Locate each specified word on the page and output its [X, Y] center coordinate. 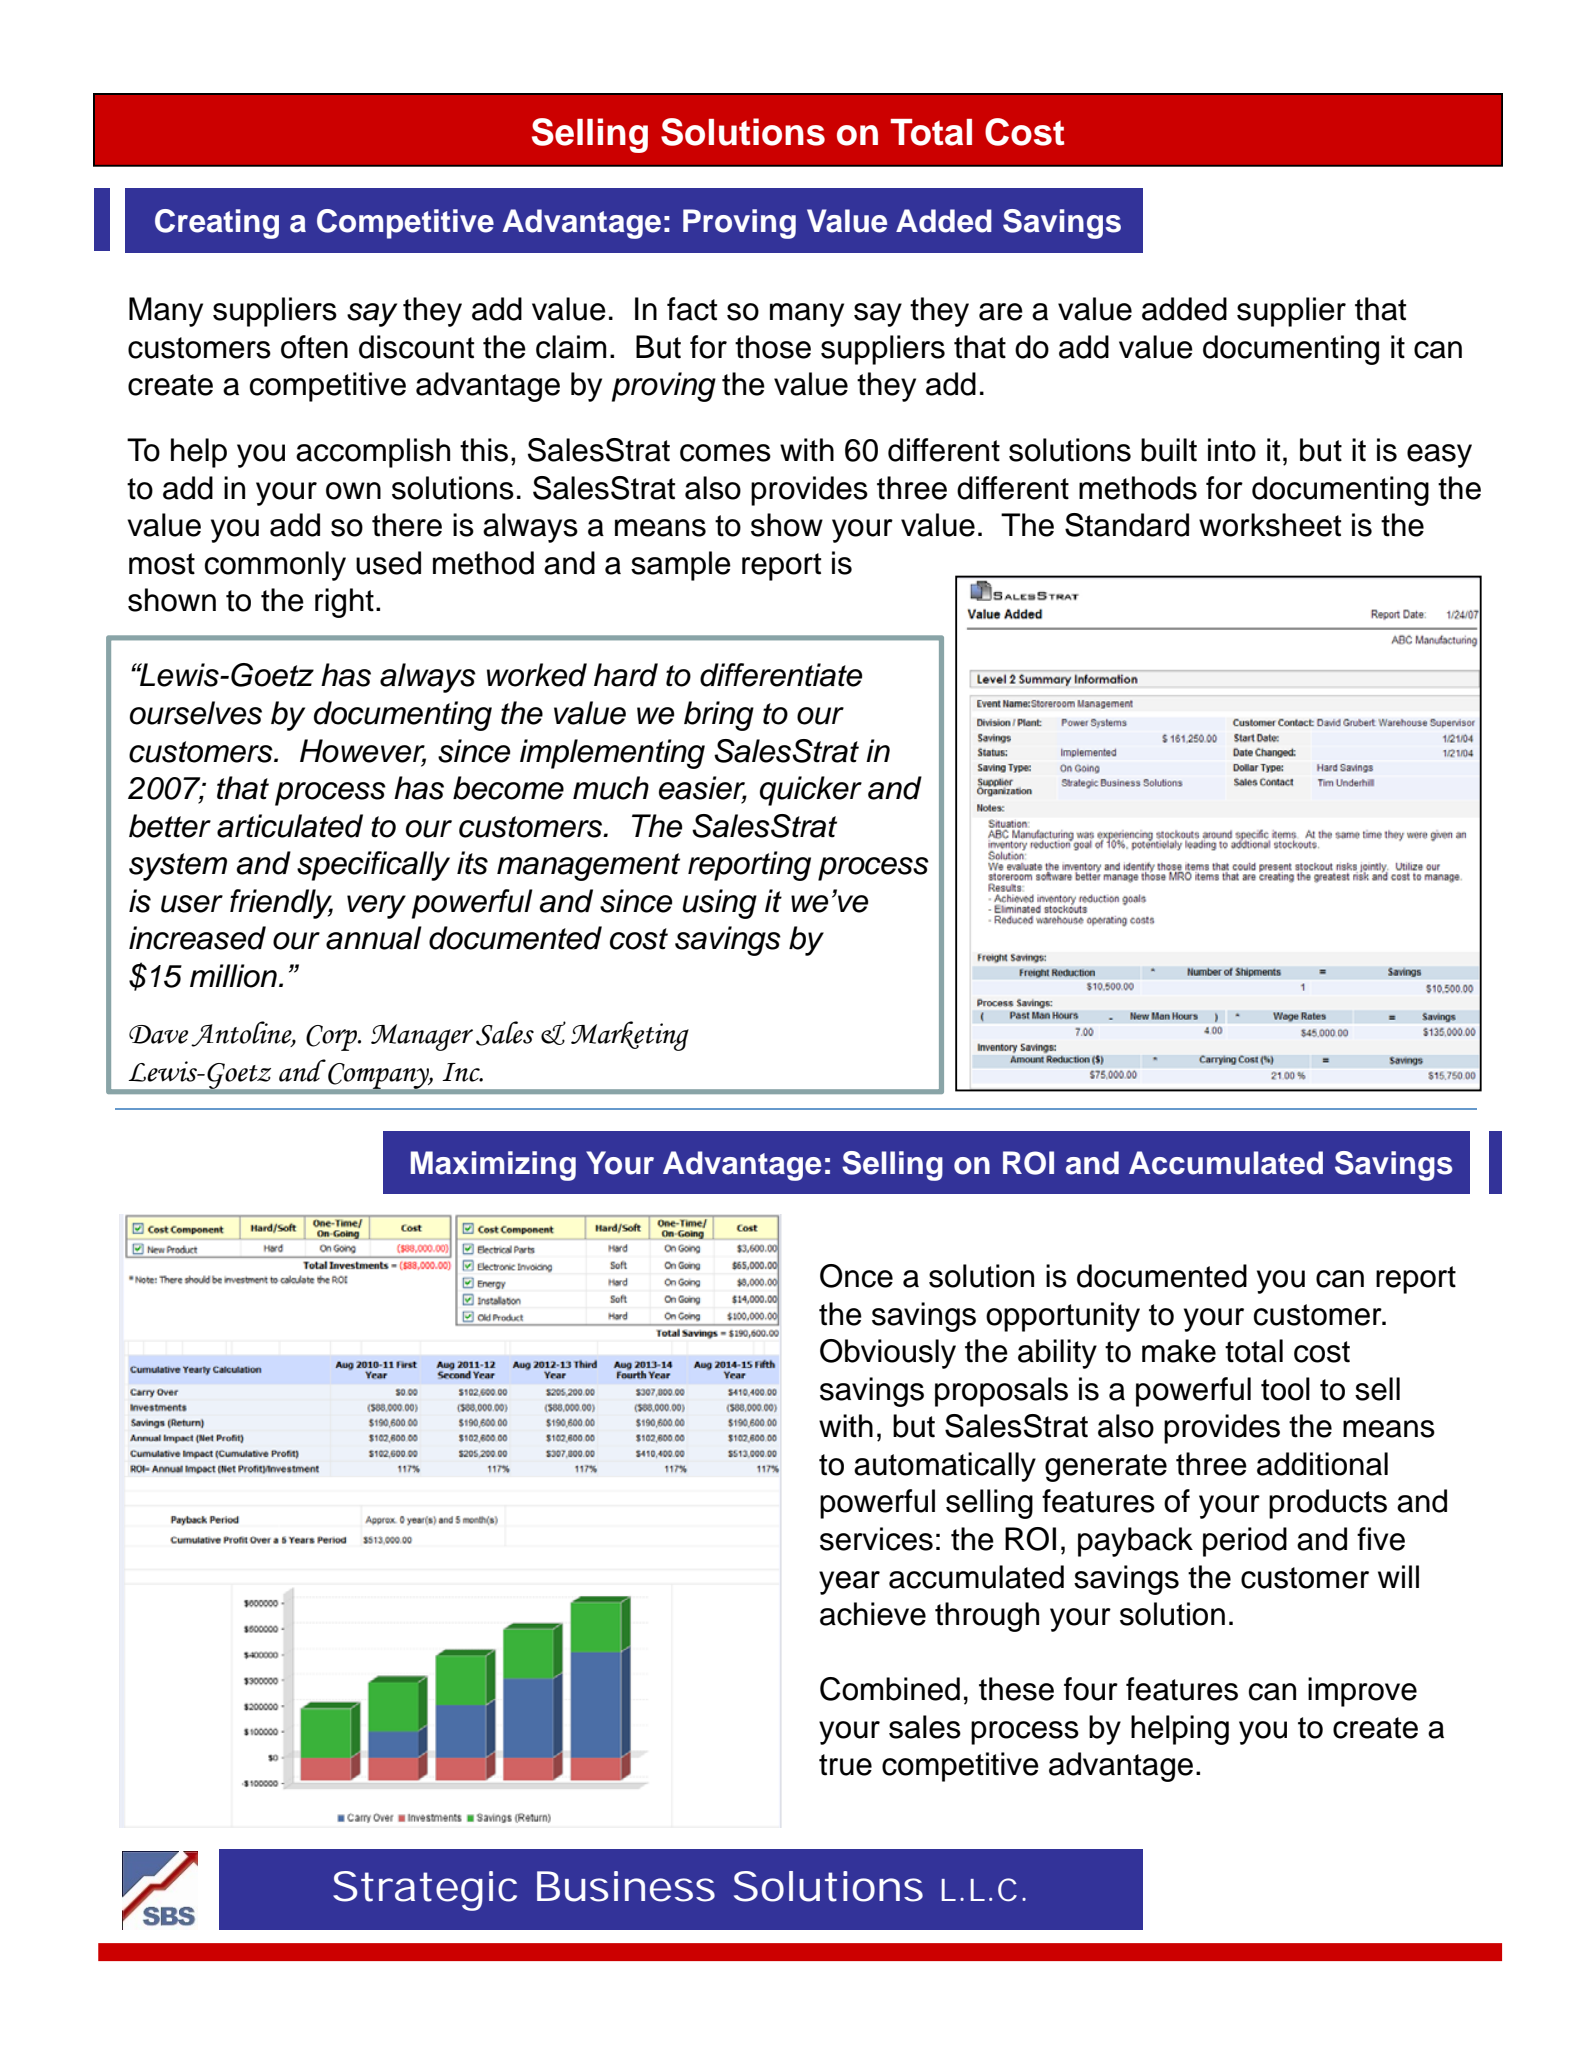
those [773, 347]
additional [1322, 1464]
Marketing [630, 1036]
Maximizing [493, 1166]
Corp [333, 1038]
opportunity [1063, 1317]
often [314, 347]
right [344, 603]
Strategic [425, 1891]
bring [719, 716]
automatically [945, 1467]
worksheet [1270, 525]
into [1232, 450]
